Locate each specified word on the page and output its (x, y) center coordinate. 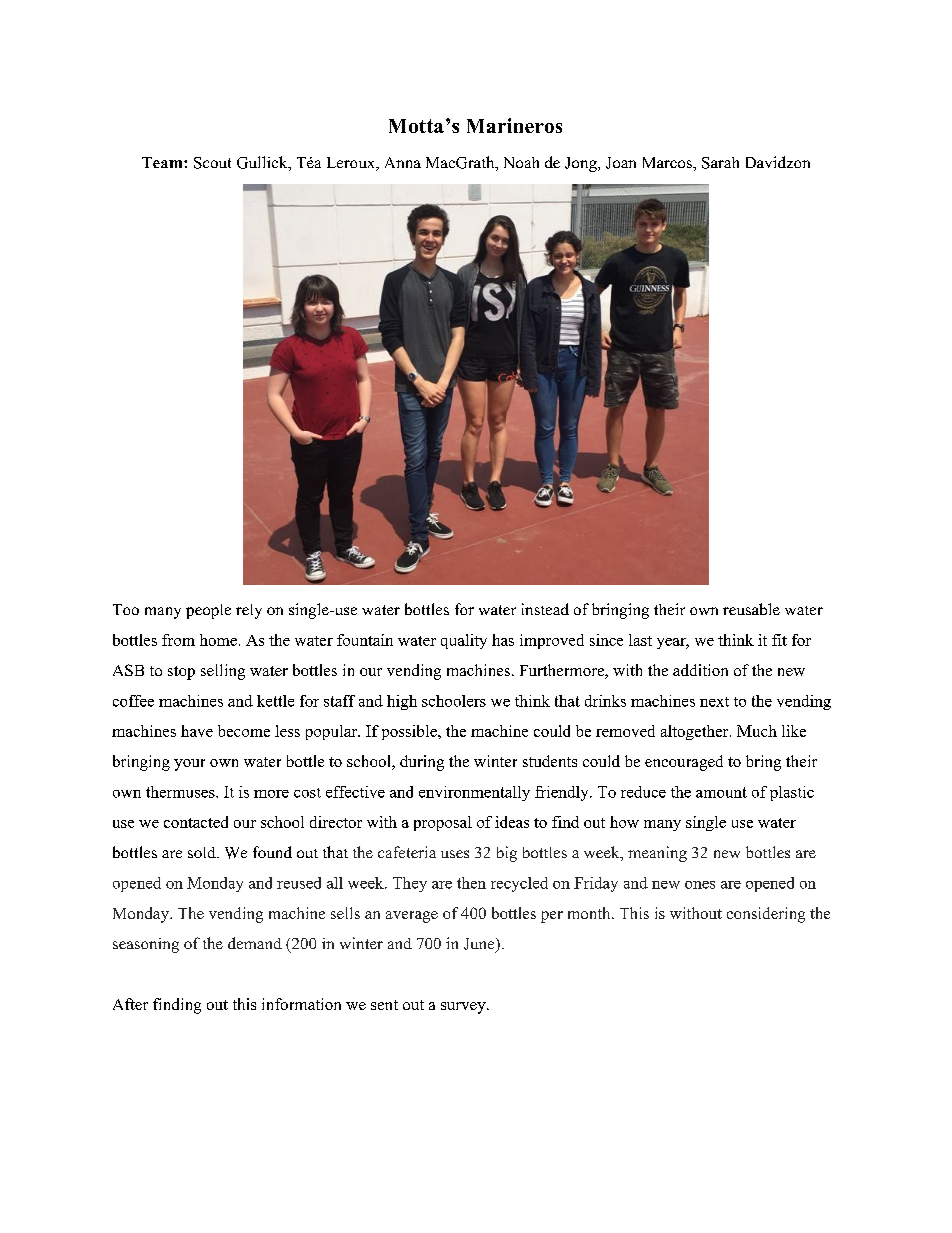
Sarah (720, 163)
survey (464, 1008)
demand (255, 943)
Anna (403, 162)
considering (766, 915)
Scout (212, 163)
